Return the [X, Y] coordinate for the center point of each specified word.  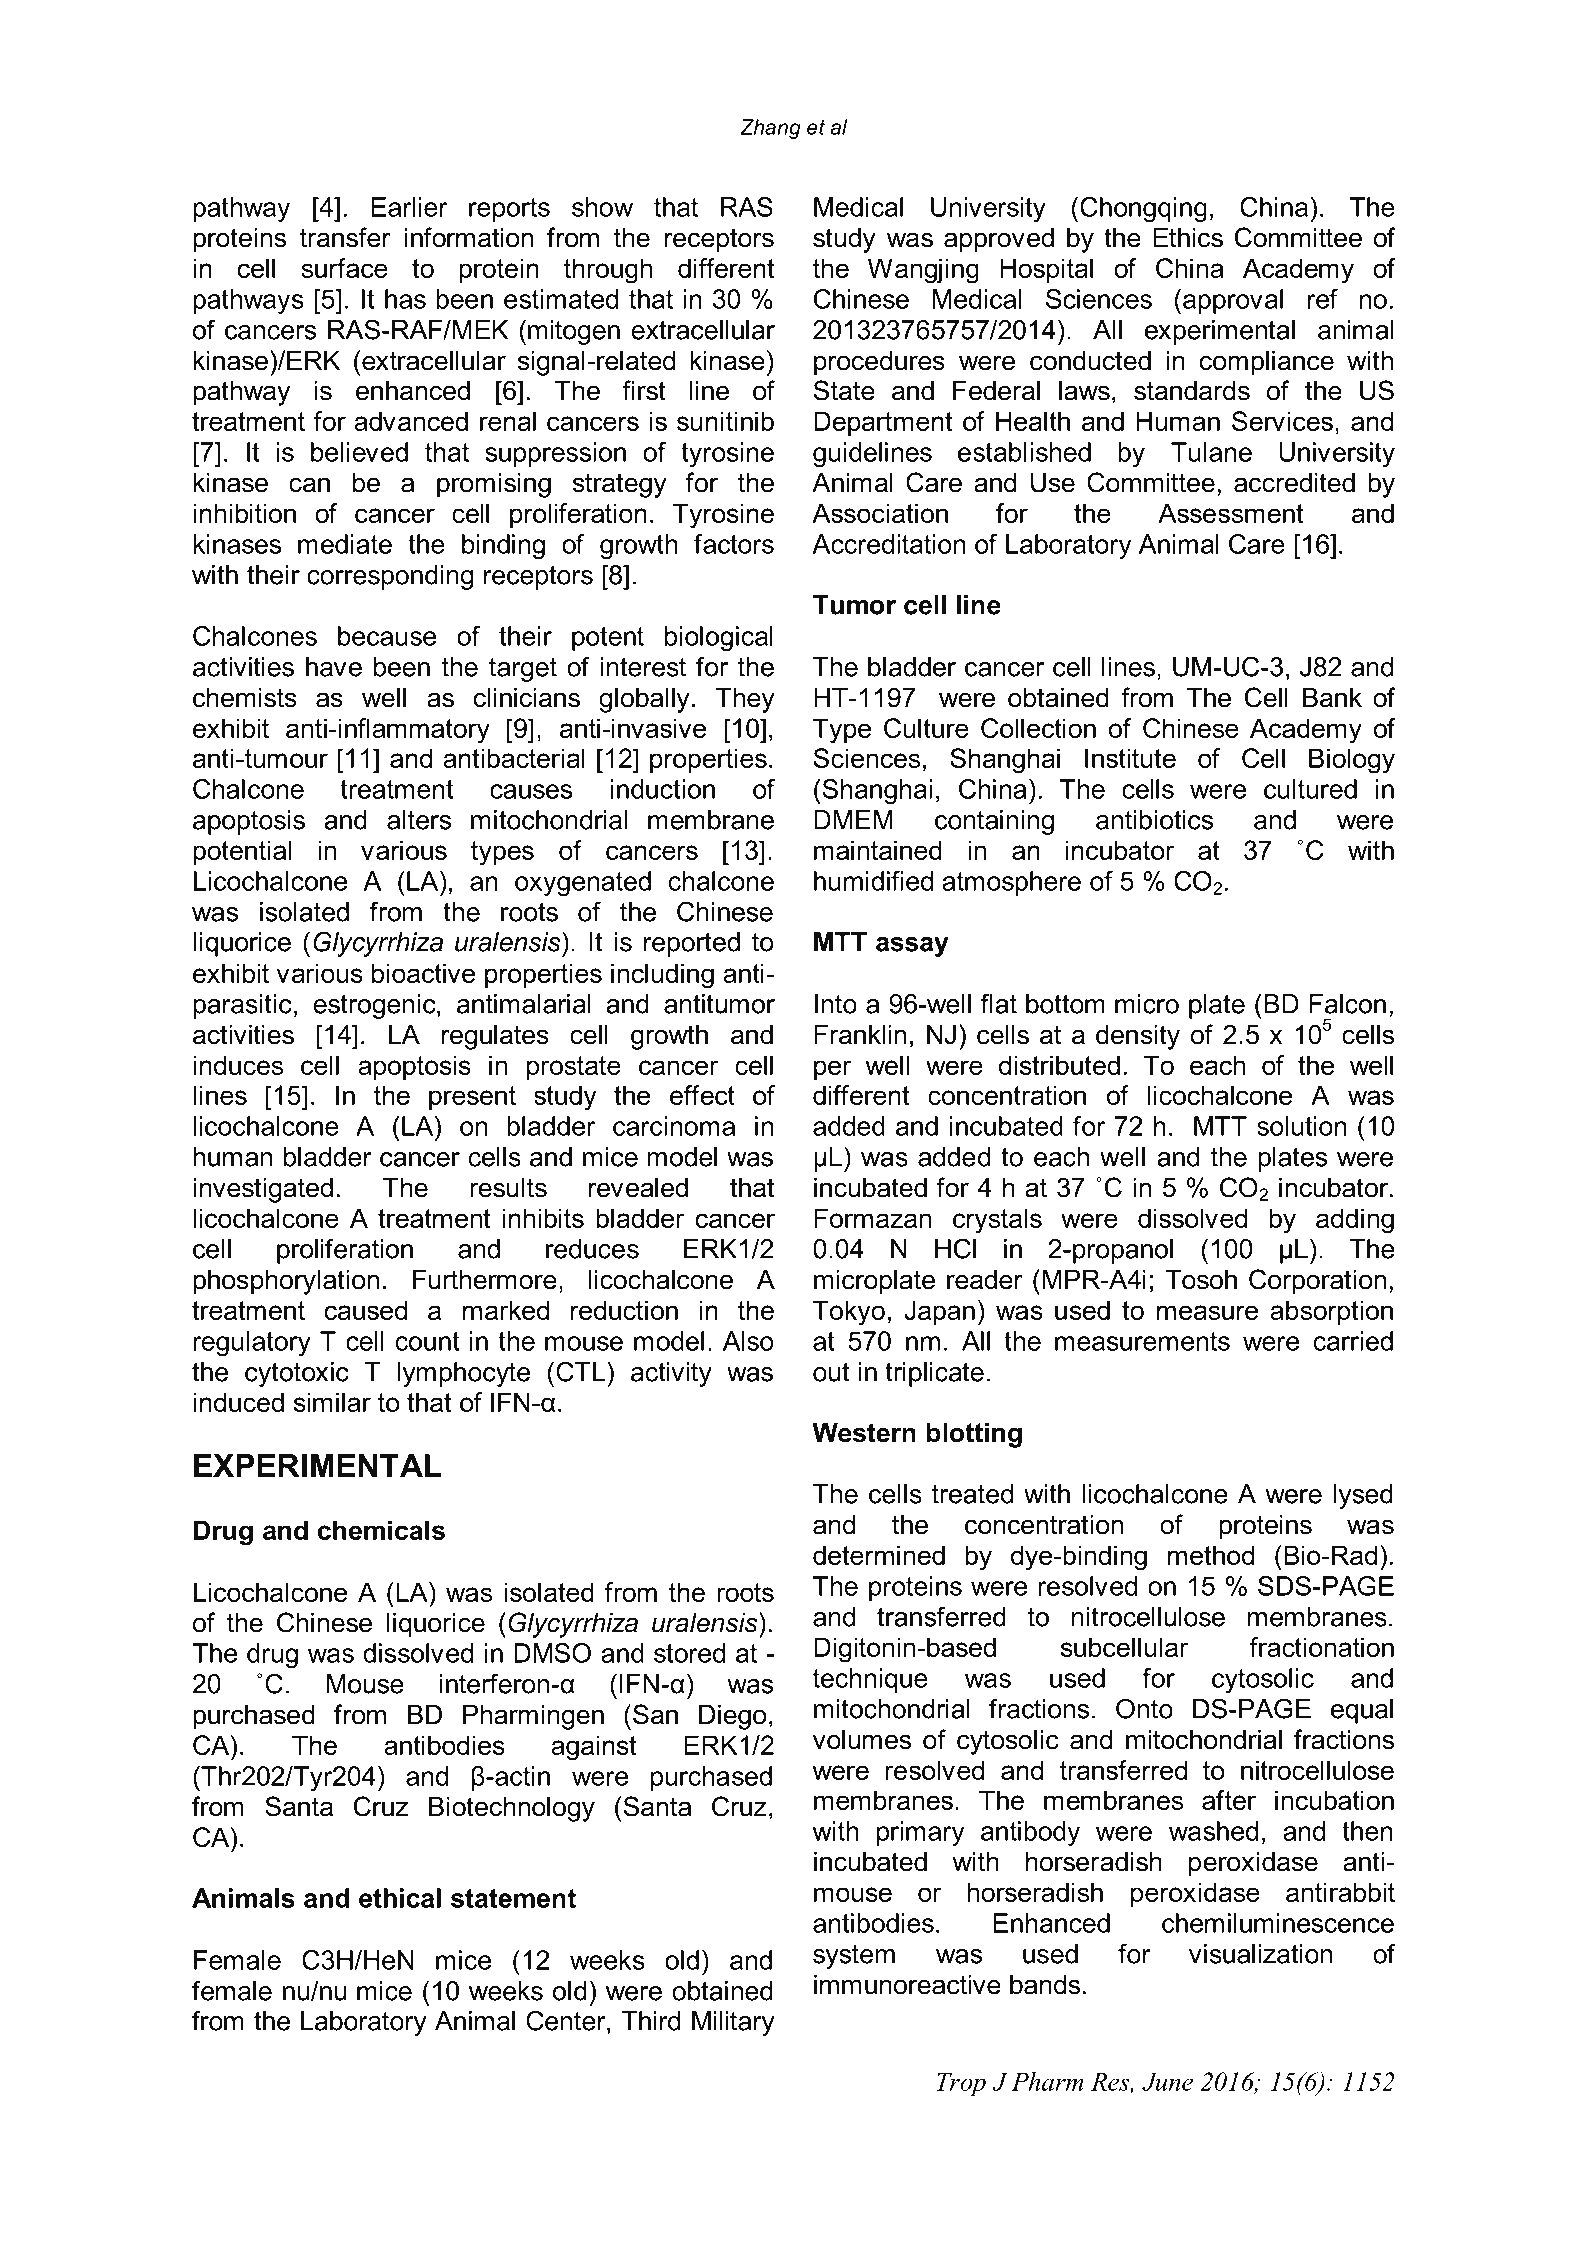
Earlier [410, 207]
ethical [400, 1898]
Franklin [860, 1034]
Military [733, 2023]
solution [1302, 1126]
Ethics [1188, 237]
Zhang [771, 129]
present [472, 1098]
